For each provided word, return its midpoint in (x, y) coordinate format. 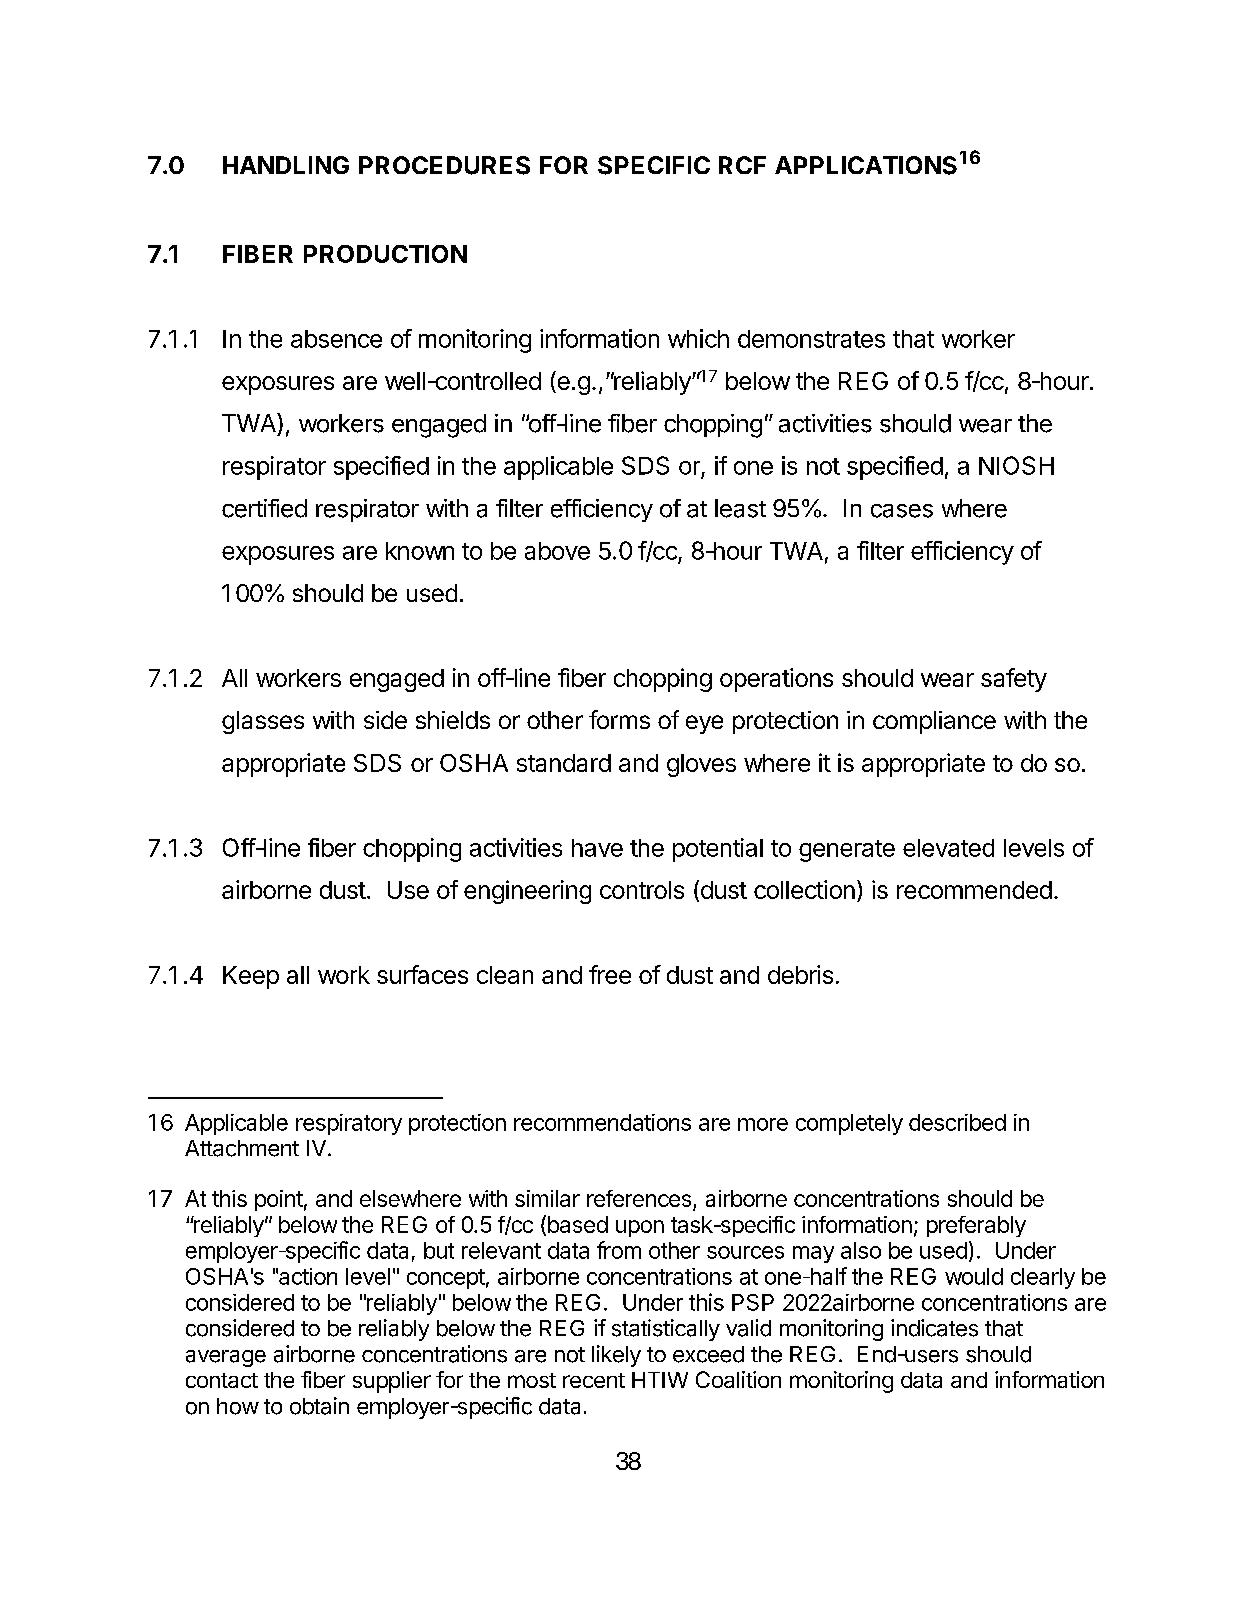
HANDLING (286, 165)
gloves (701, 765)
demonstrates (811, 339)
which (698, 338)
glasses (263, 722)
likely (616, 1356)
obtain (319, 1406)
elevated (948, 848)
